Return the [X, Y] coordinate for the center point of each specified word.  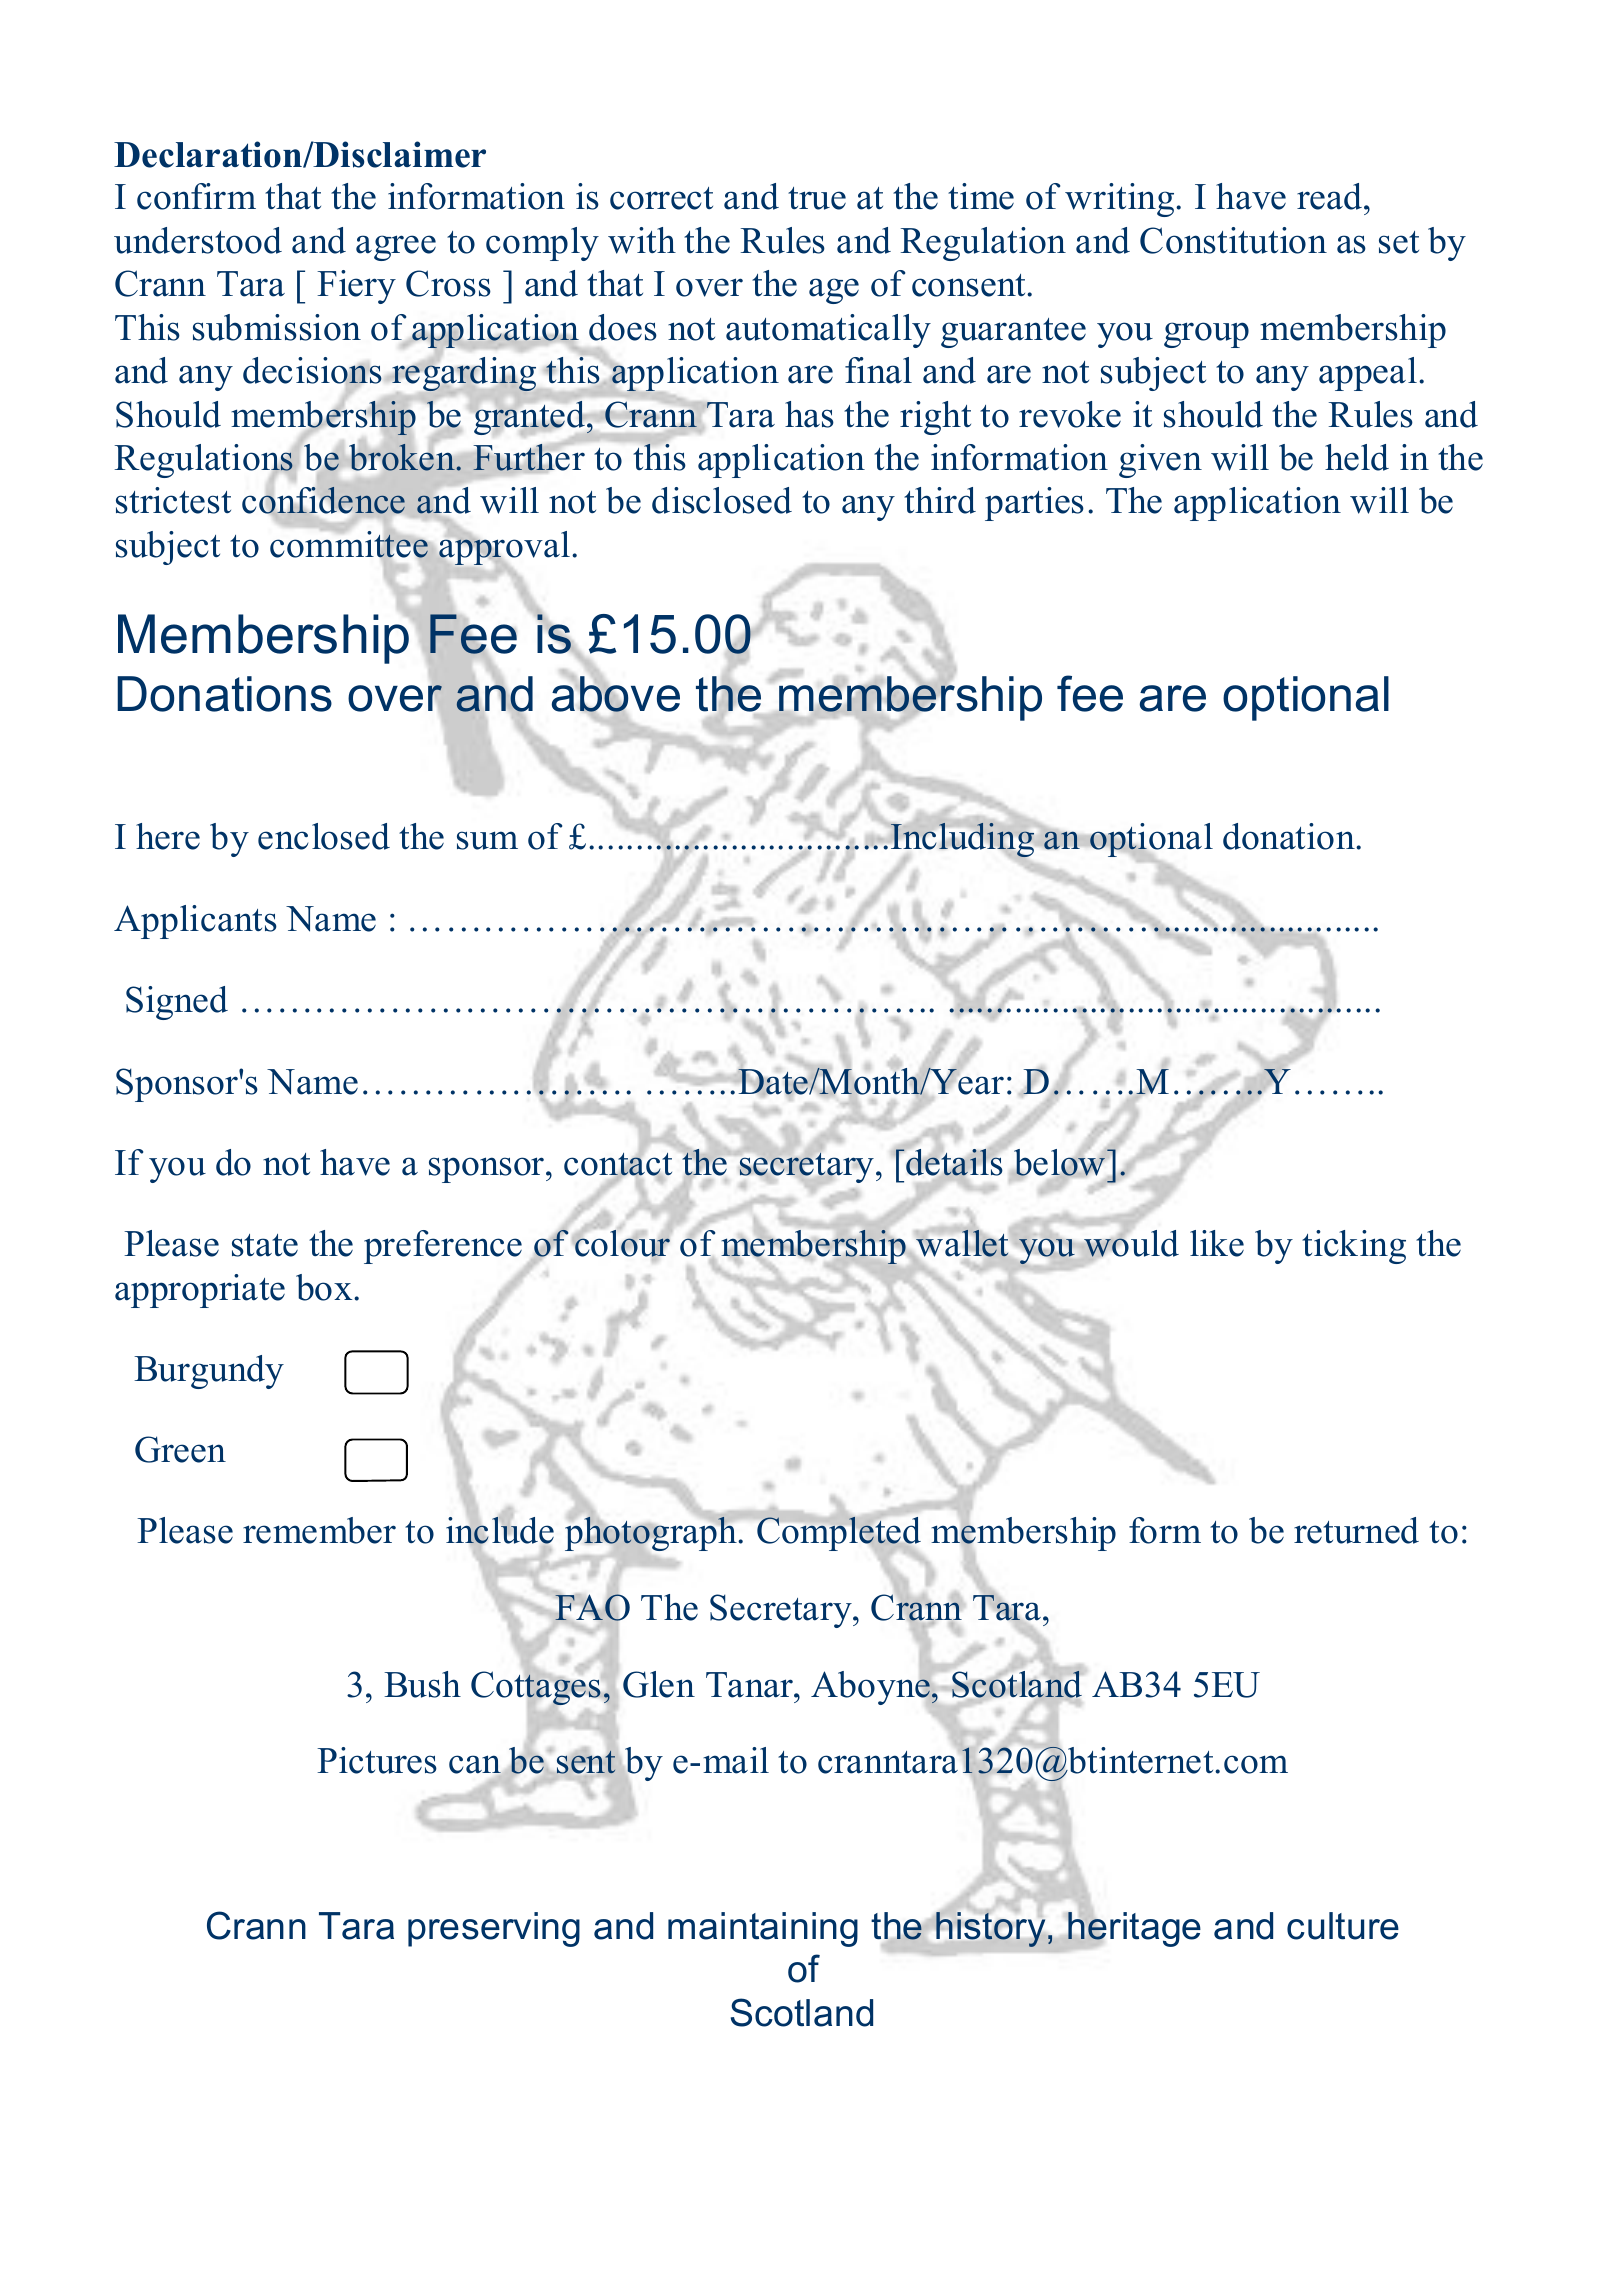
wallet [962, 1243]
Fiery [356, 287]
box [325, 1287]
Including [962, 840]
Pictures [377, 1760]
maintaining [763, 1929]
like [1217, 1243]
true [817, 198]
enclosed [324, 836]
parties [1034, 504]
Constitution [1233, 240]
